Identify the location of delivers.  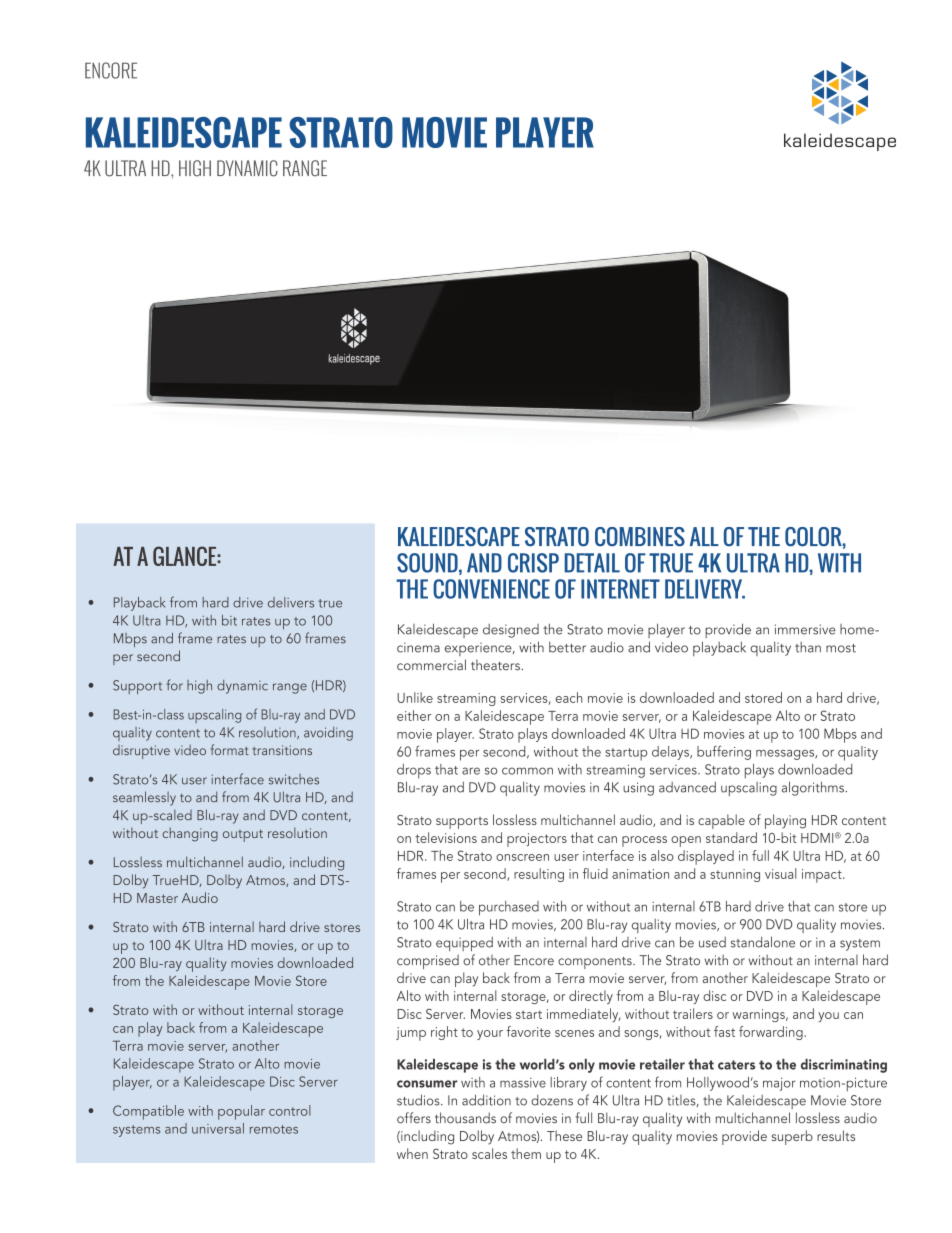
(291, 602).
